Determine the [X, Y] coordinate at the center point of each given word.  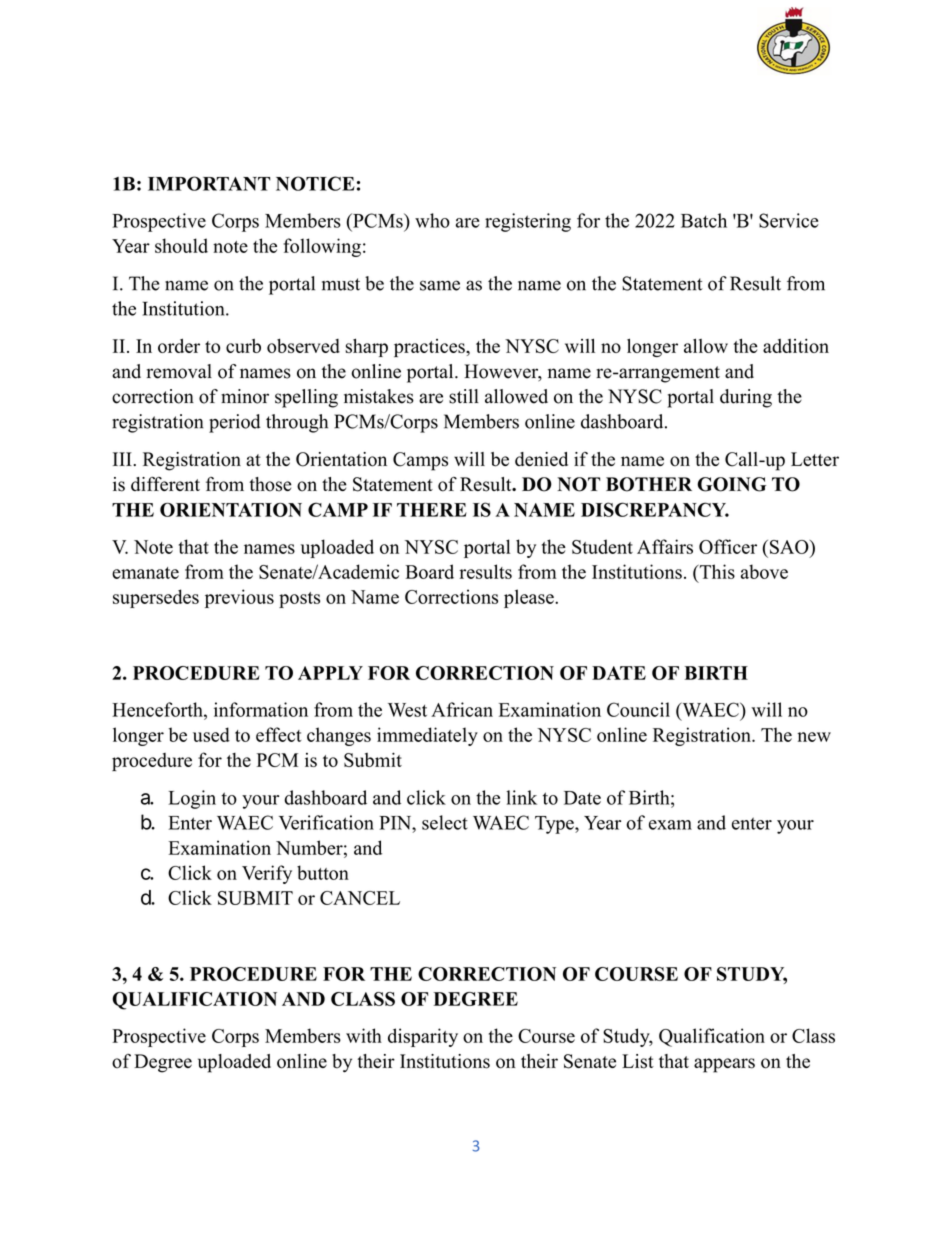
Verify [267, 874]
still [464, 396]
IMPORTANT [209, 183]
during [746, 398]
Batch [704, 220]
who [432, 220]
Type [555, 825]
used [211, 734]
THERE [432, 510]
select [445, 822]
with [364, 1035]
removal [179, 371]
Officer [728, 546]
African [462, 709]
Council [638, 709]
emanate [145, 573]
